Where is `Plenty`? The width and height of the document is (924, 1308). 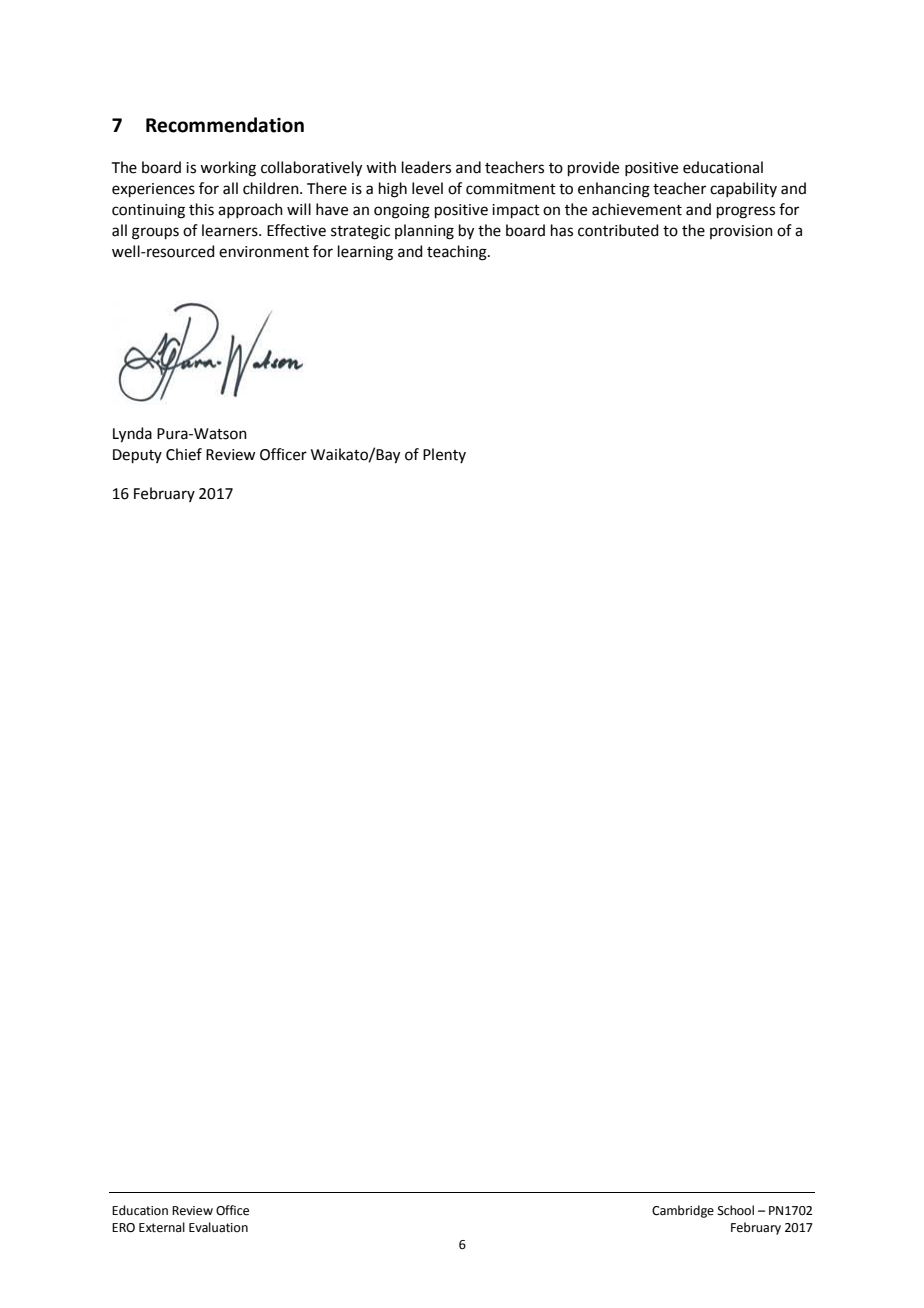
Plenty is located at coordinates (444, 455).
